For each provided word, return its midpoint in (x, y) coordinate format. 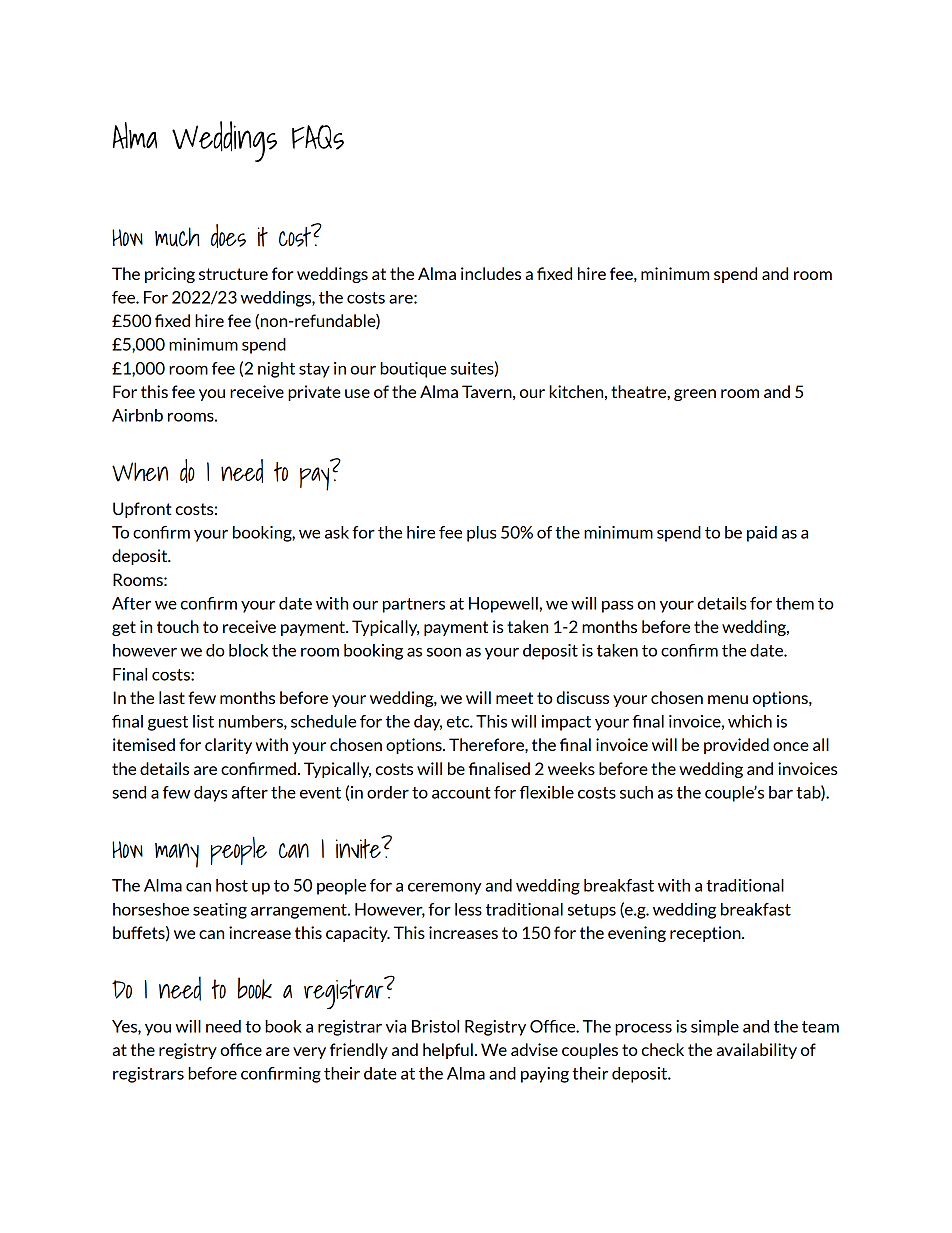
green (695, 395)
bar (781, 792)
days (210, 794)
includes (491, 273)
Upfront (142, 510)
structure (233, 274)
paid (762, 534)
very (309, 1053)
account (461, 793)
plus (481, 534)
